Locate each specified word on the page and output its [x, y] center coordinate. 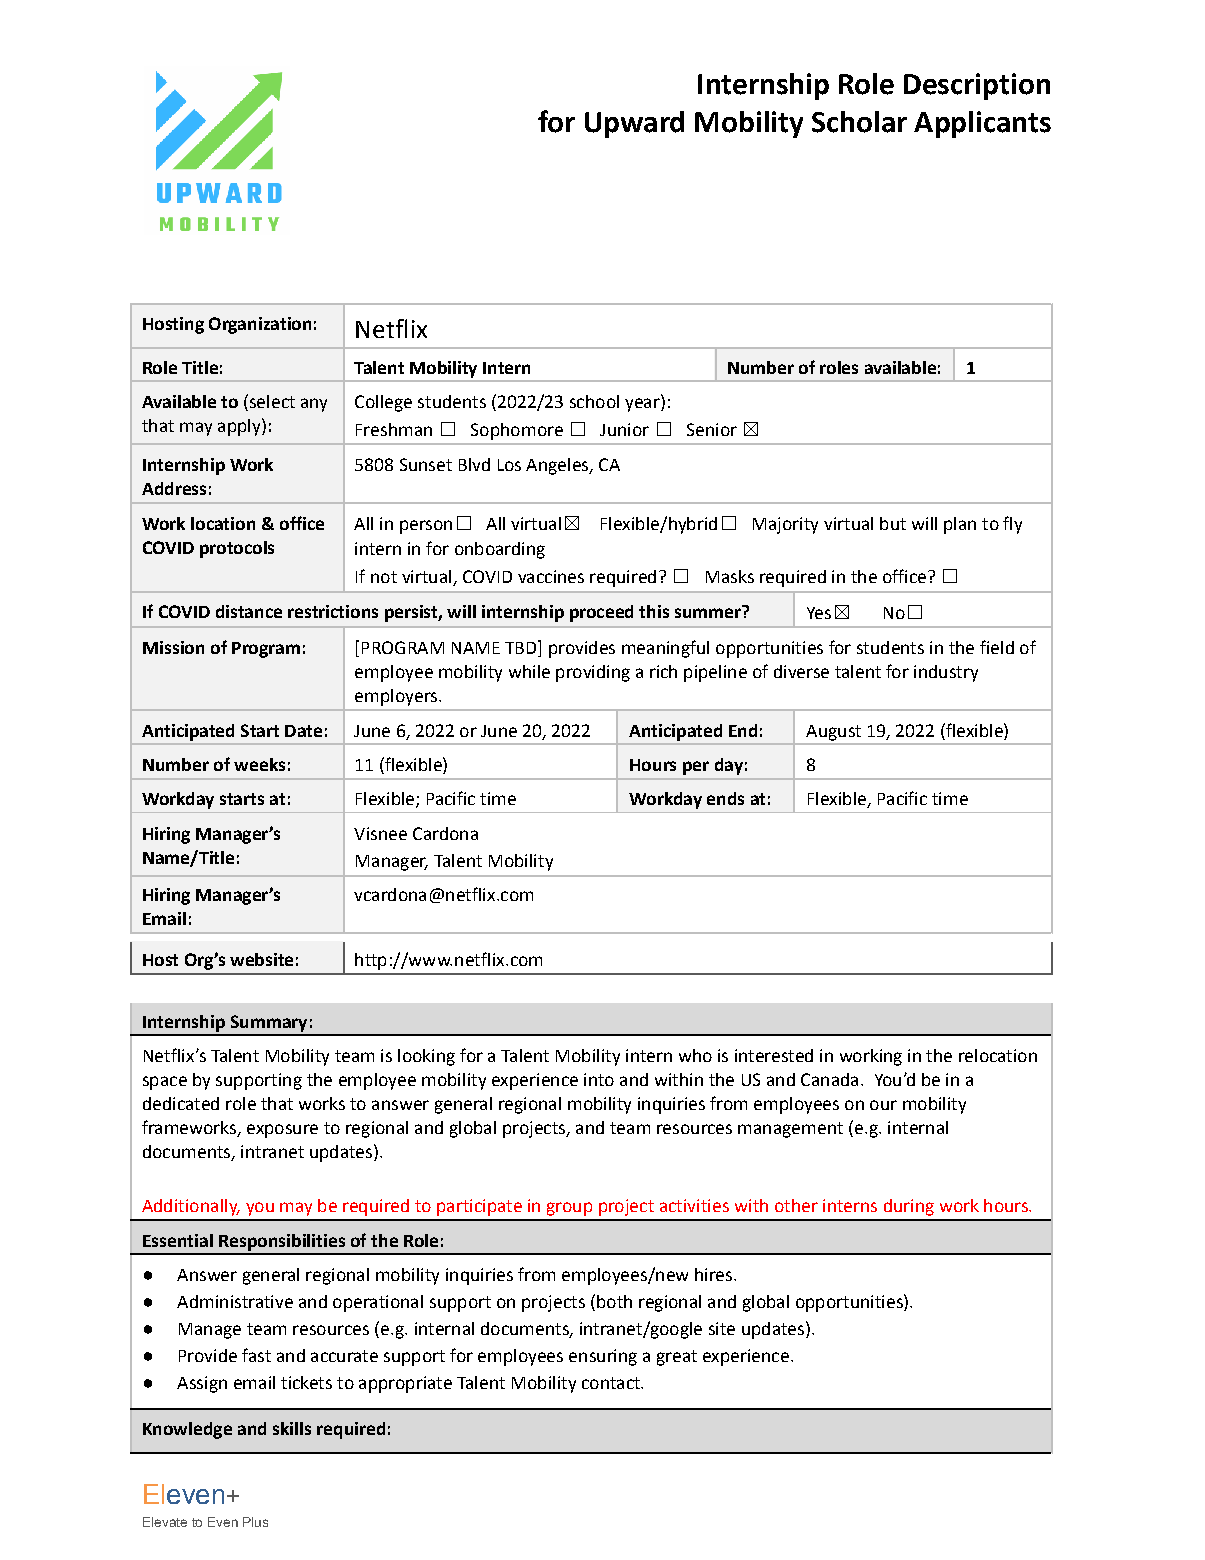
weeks [259, 764]
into [599, 1079]
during [909, 1207]
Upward [634, 124]
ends [725, 798]
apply [240, 427]
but [893, 523]
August [833, 733]
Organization [260, 325]
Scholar [859, 122]
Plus [255, 1522]
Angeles [558, 466]
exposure [282, 1131]
